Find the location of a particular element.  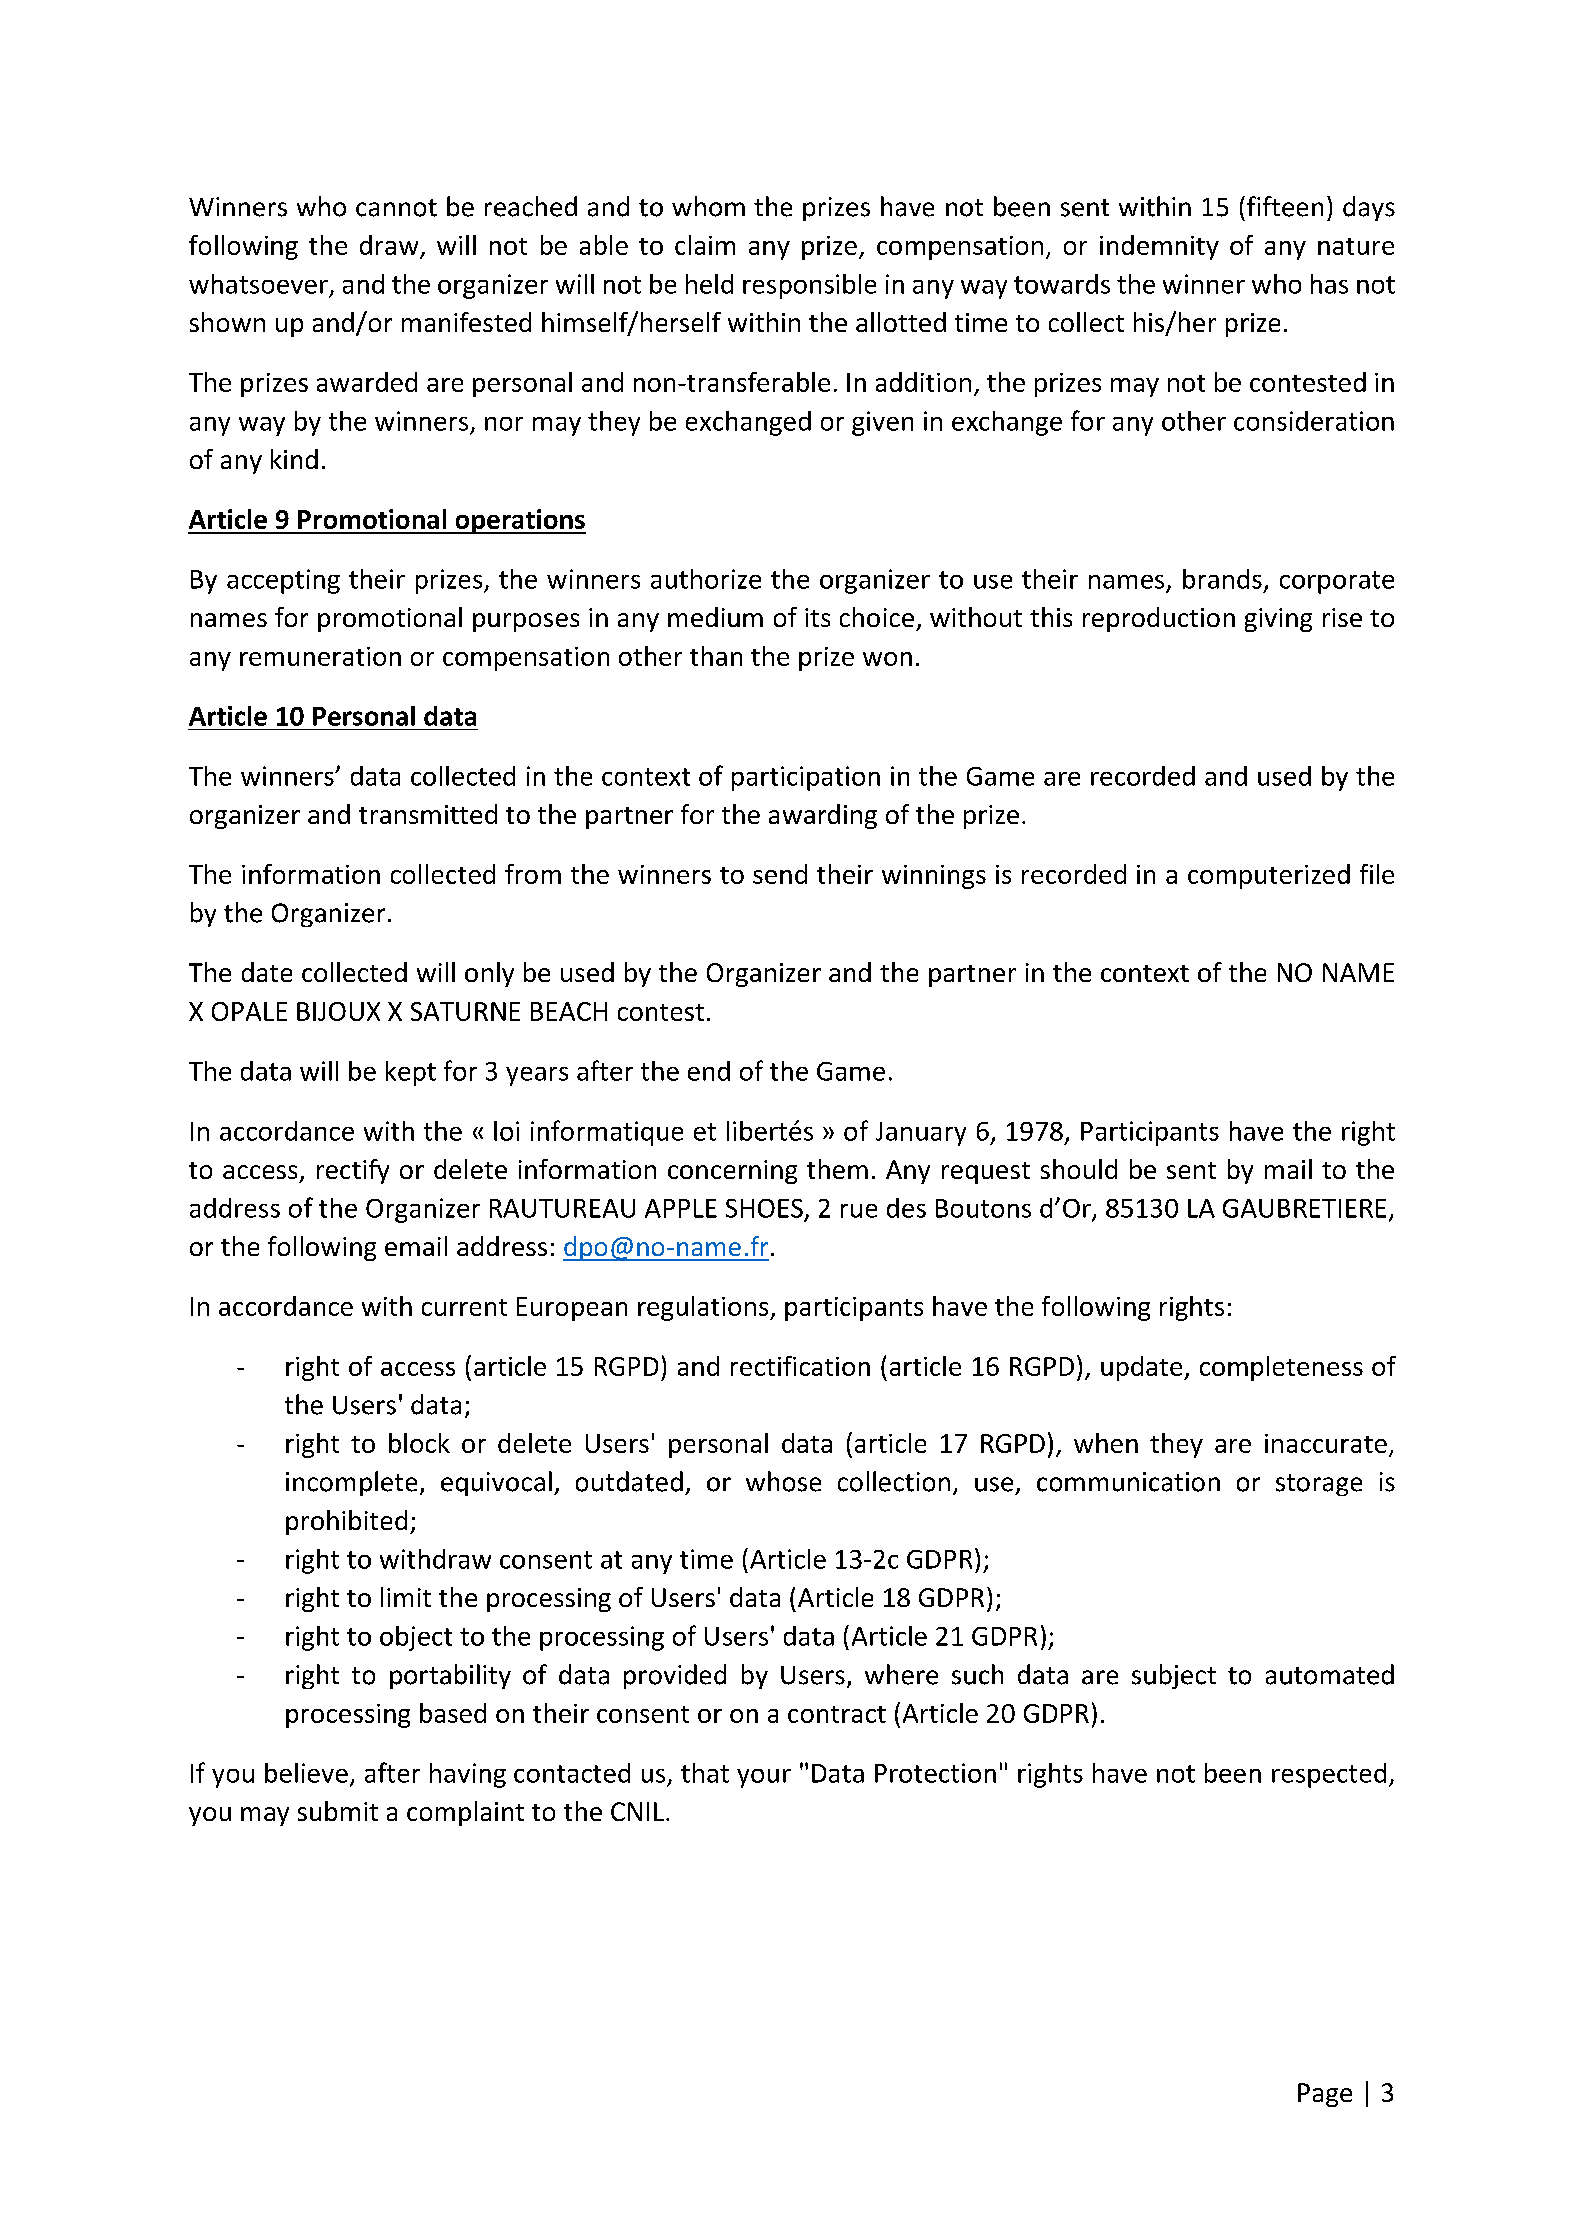

submit is located at coordinates (338, 1811).
